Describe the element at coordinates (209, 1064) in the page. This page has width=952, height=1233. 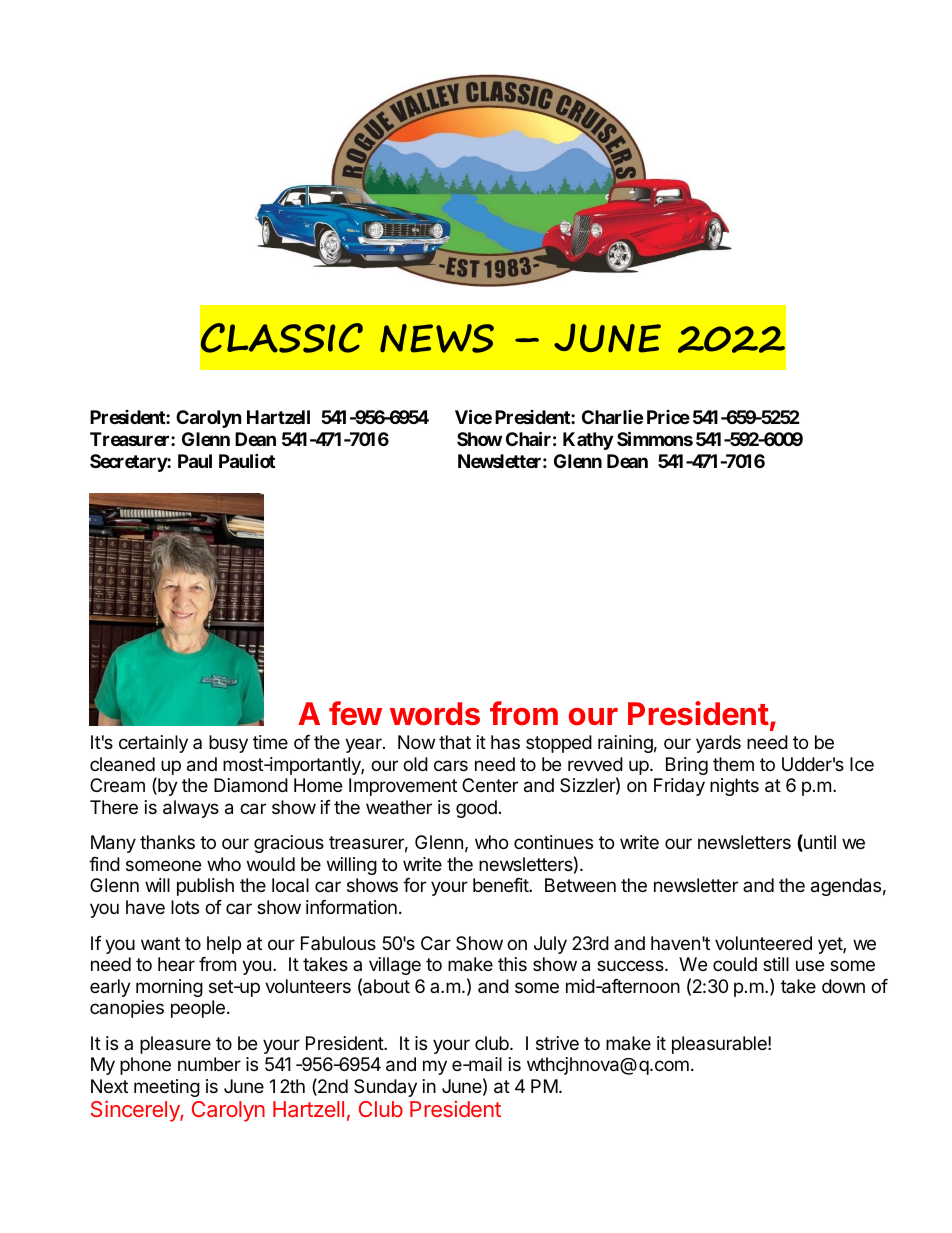
I see `number` at that location.
